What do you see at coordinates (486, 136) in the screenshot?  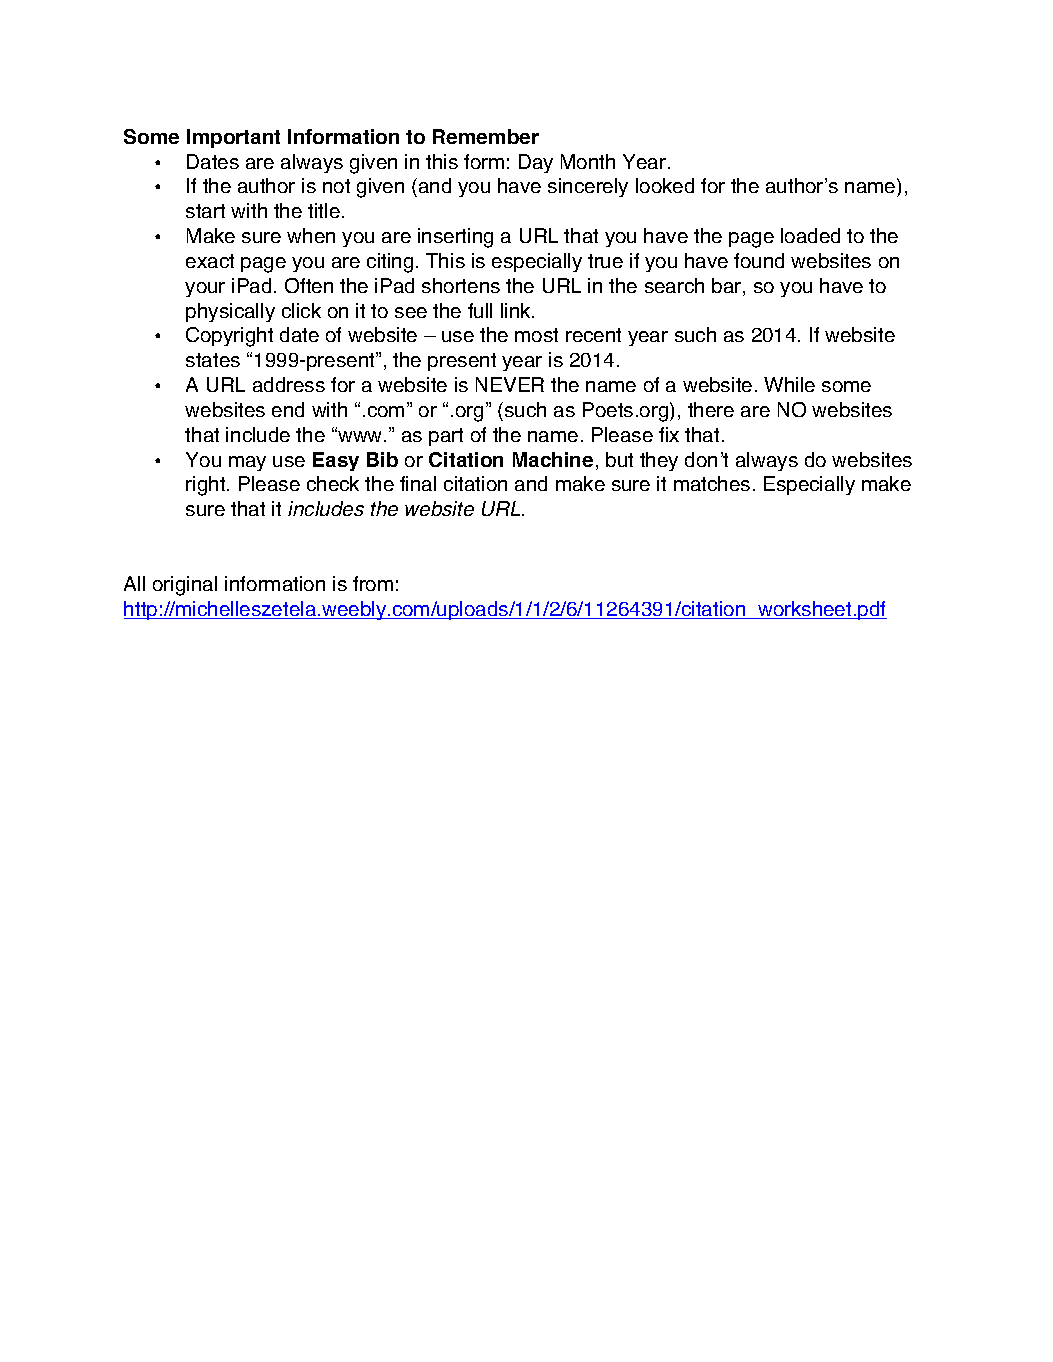 I see `Remember` at bounding box center [486, 136].
